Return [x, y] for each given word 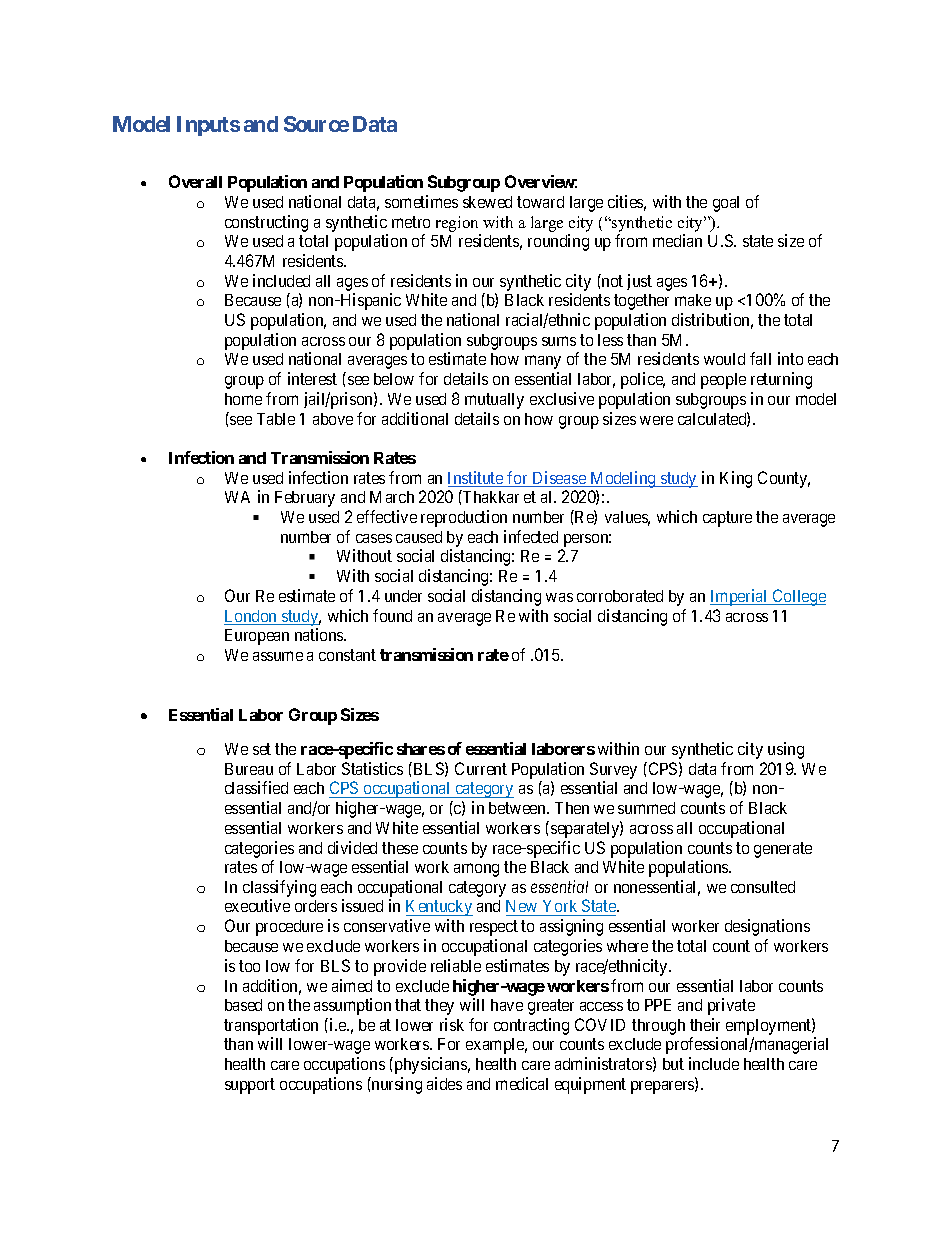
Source [316, 124]
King [736, 479]
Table [276, 419]
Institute [476, 479]
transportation [271, 1026]
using [786, 750]
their [705, 1024]
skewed [487, 202]
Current [481, 768]
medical [522, 1083]
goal [726, 204]
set [262, 749]
